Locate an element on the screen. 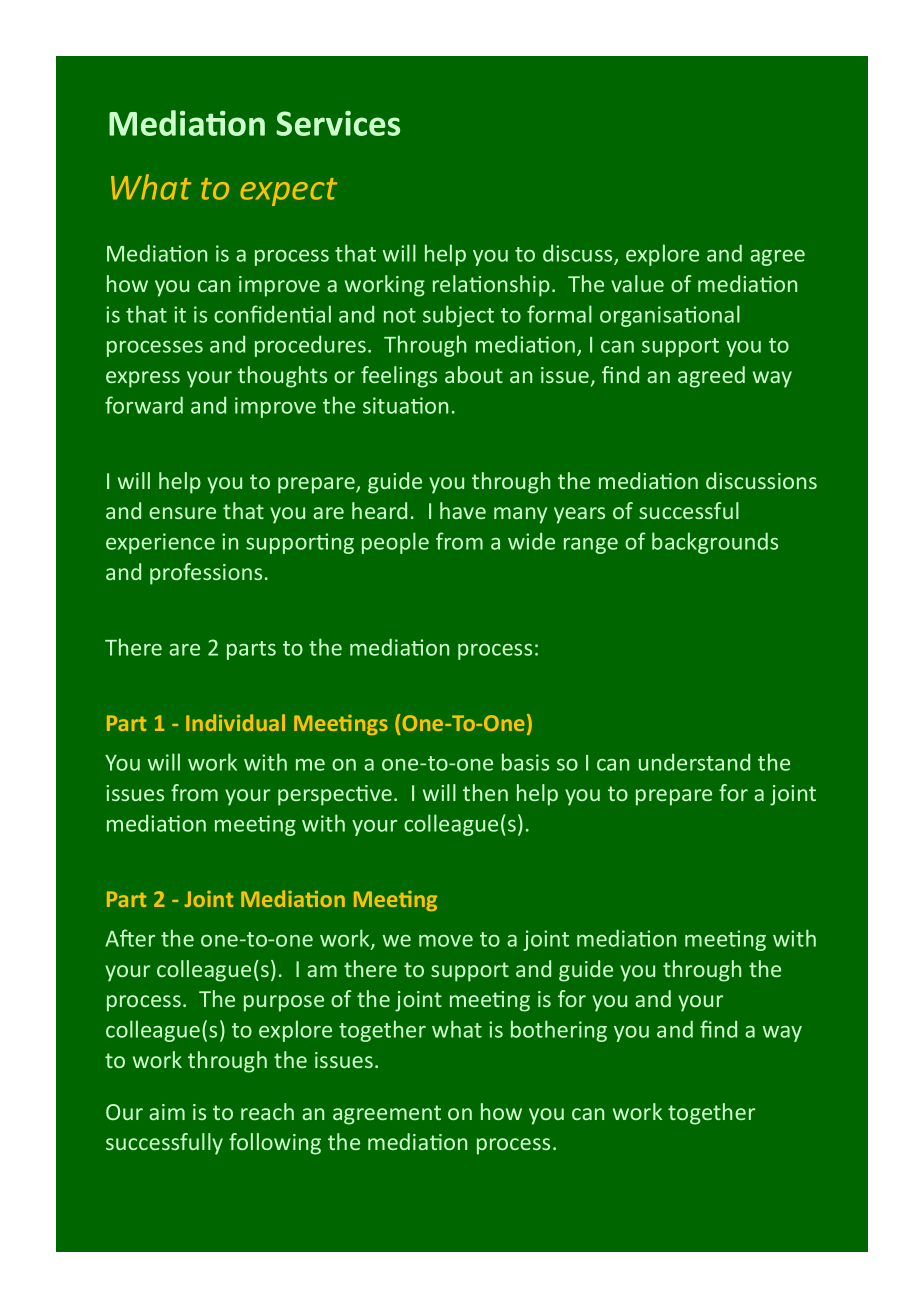 The height and width of the screenshot is (1308, 924). move is located at coordinates (446, 941).
